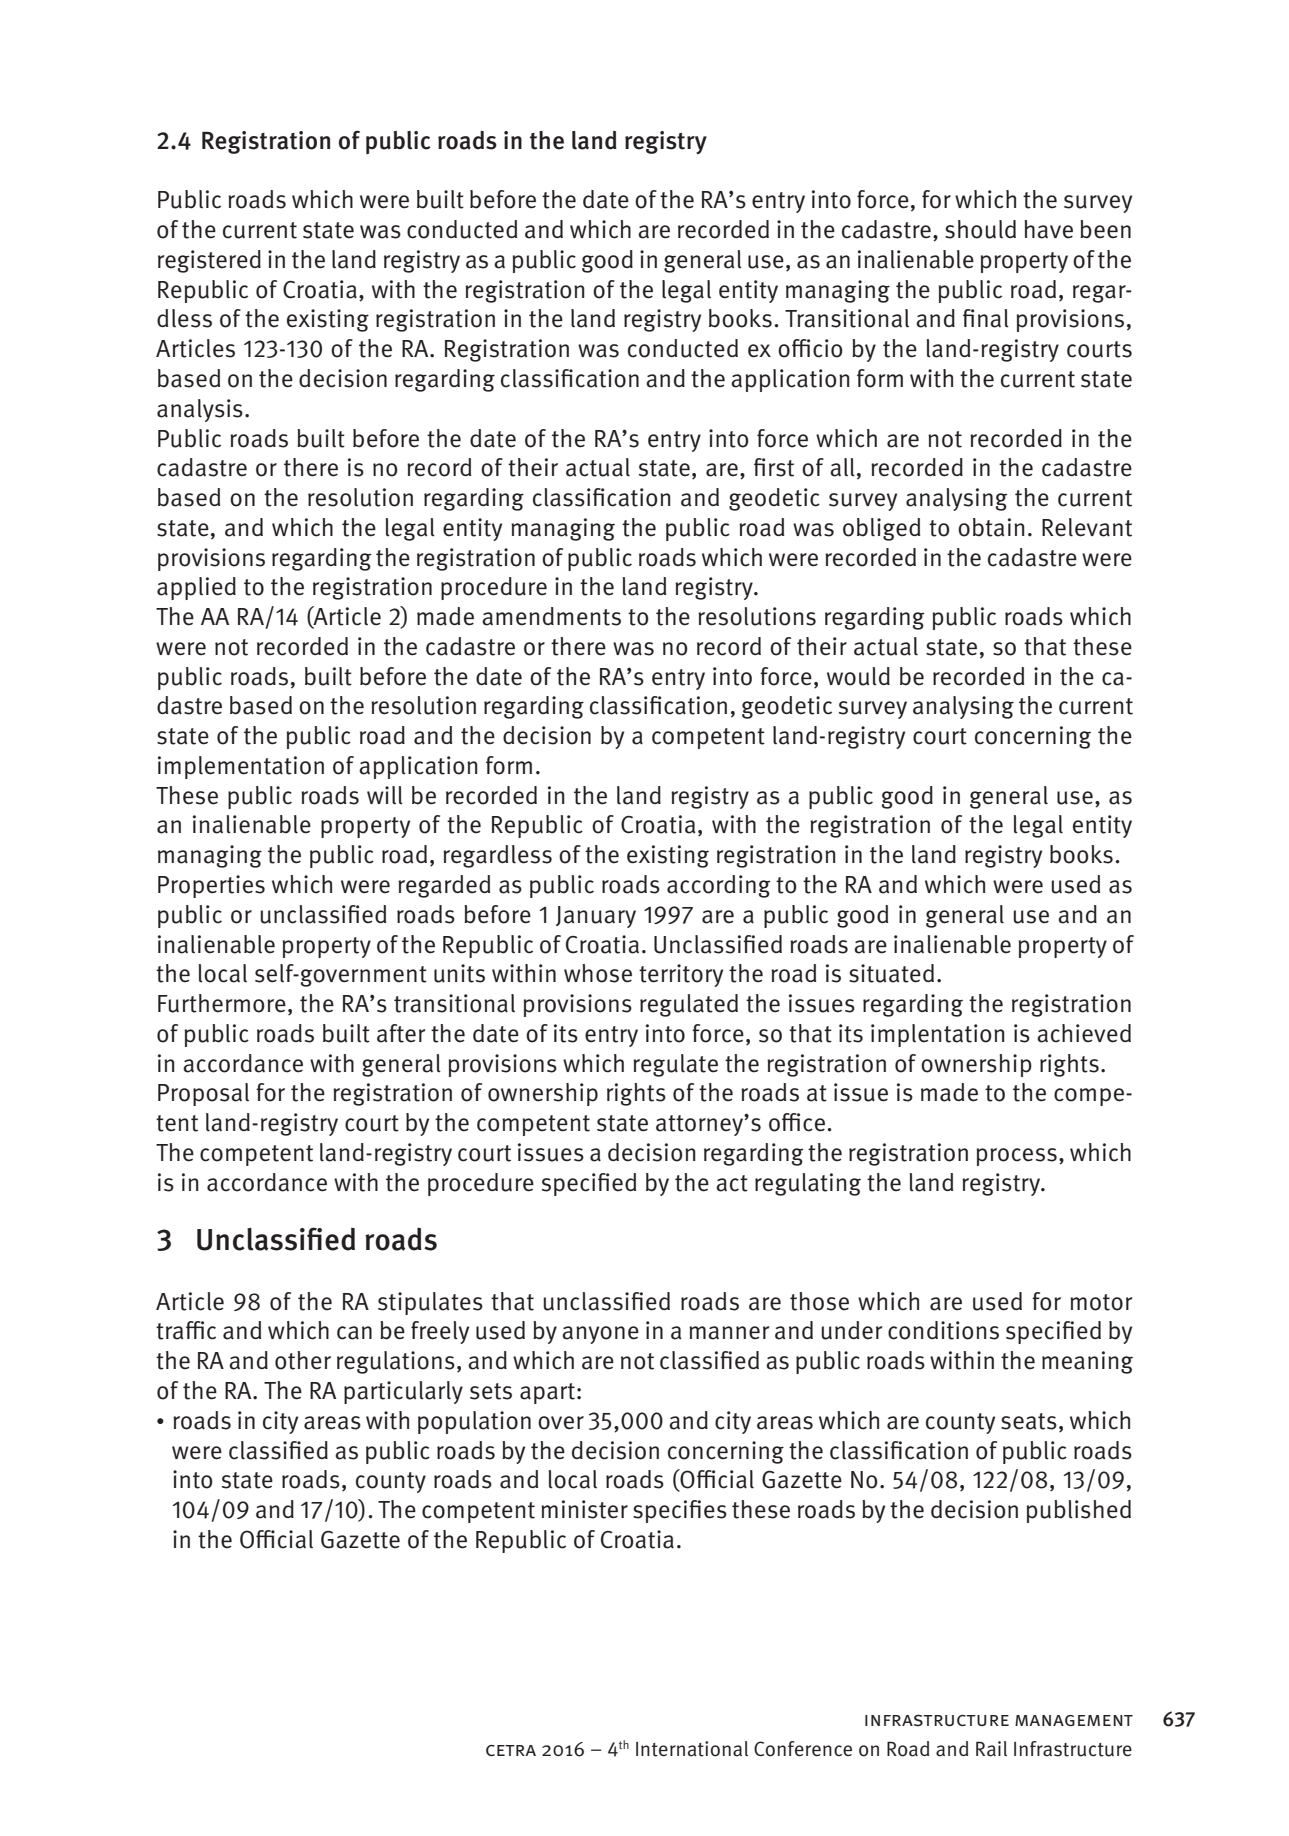  I want to click on would, so click(858, 676).
